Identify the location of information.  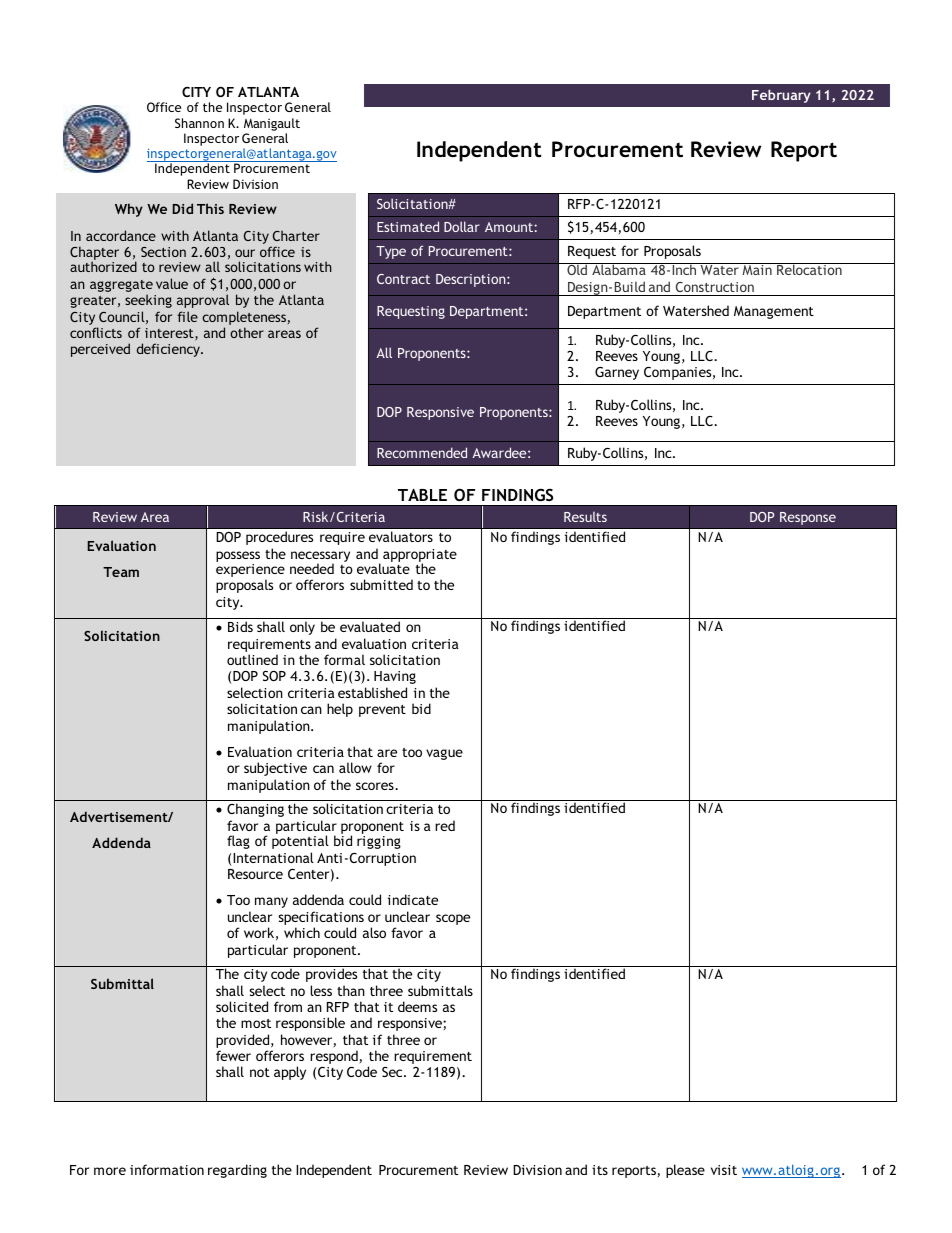
(167, 1169).
